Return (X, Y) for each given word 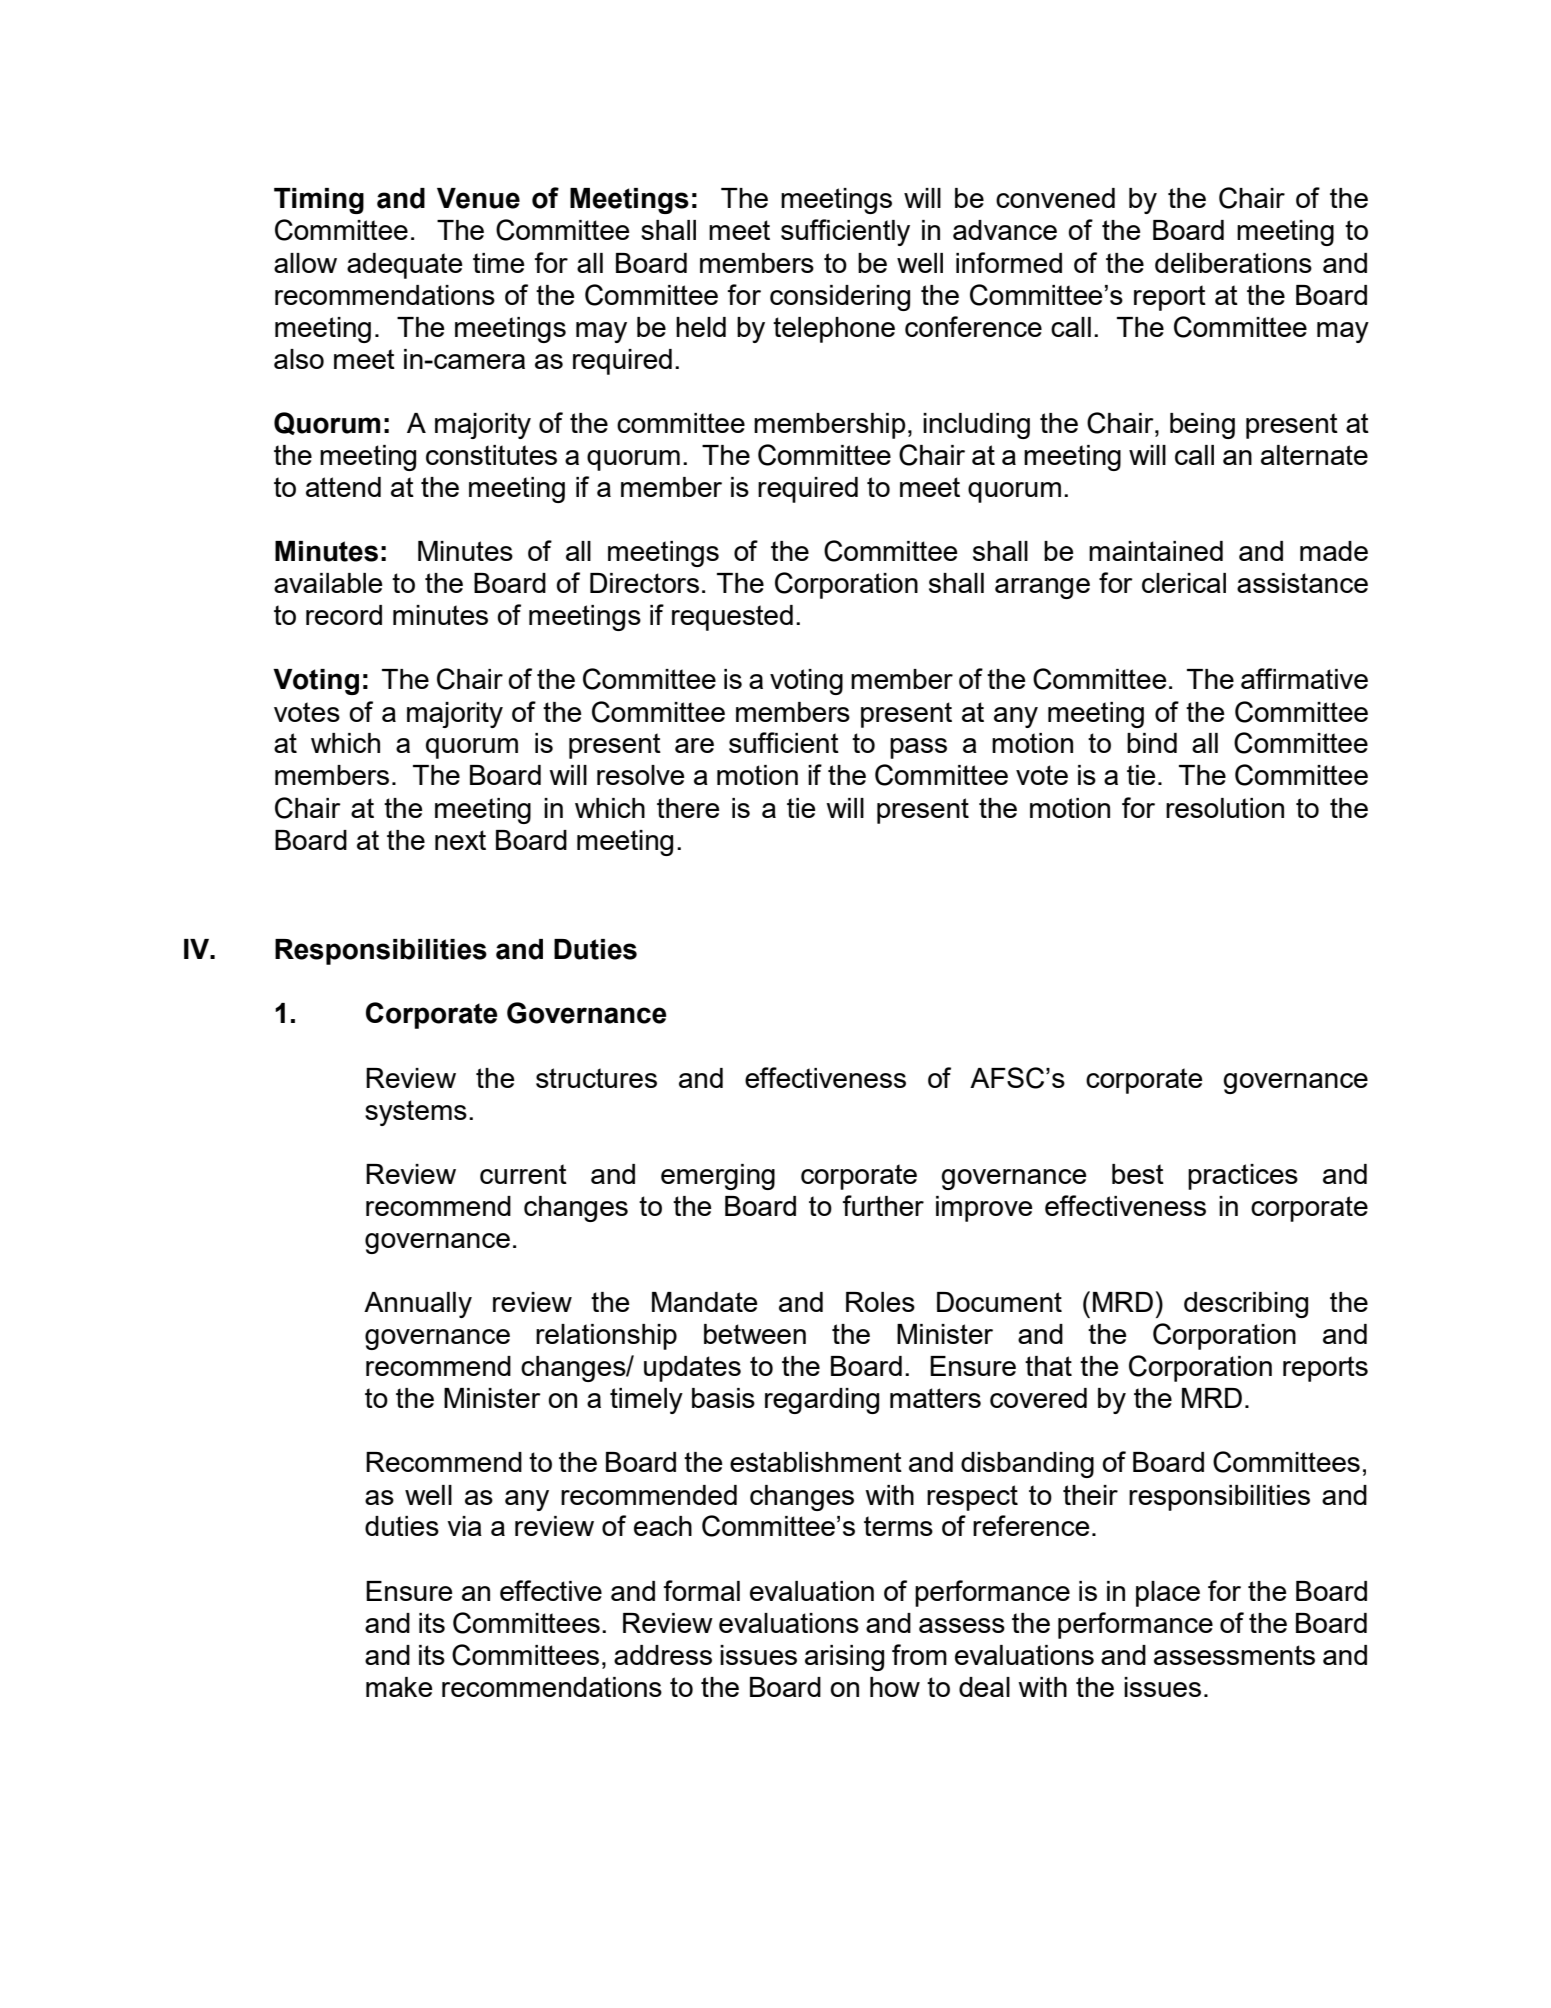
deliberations (1233, 263)
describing (1246, 1305)
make (399, 1687)
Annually (418, 1305)
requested (732, 618)
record (344, 615)
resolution (1225, 808)
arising (844, 1658)
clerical (1184, 583)
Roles (880, 1302)
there (688, 808)
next (460, 840)
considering (840, 298)
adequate (404, 266)
